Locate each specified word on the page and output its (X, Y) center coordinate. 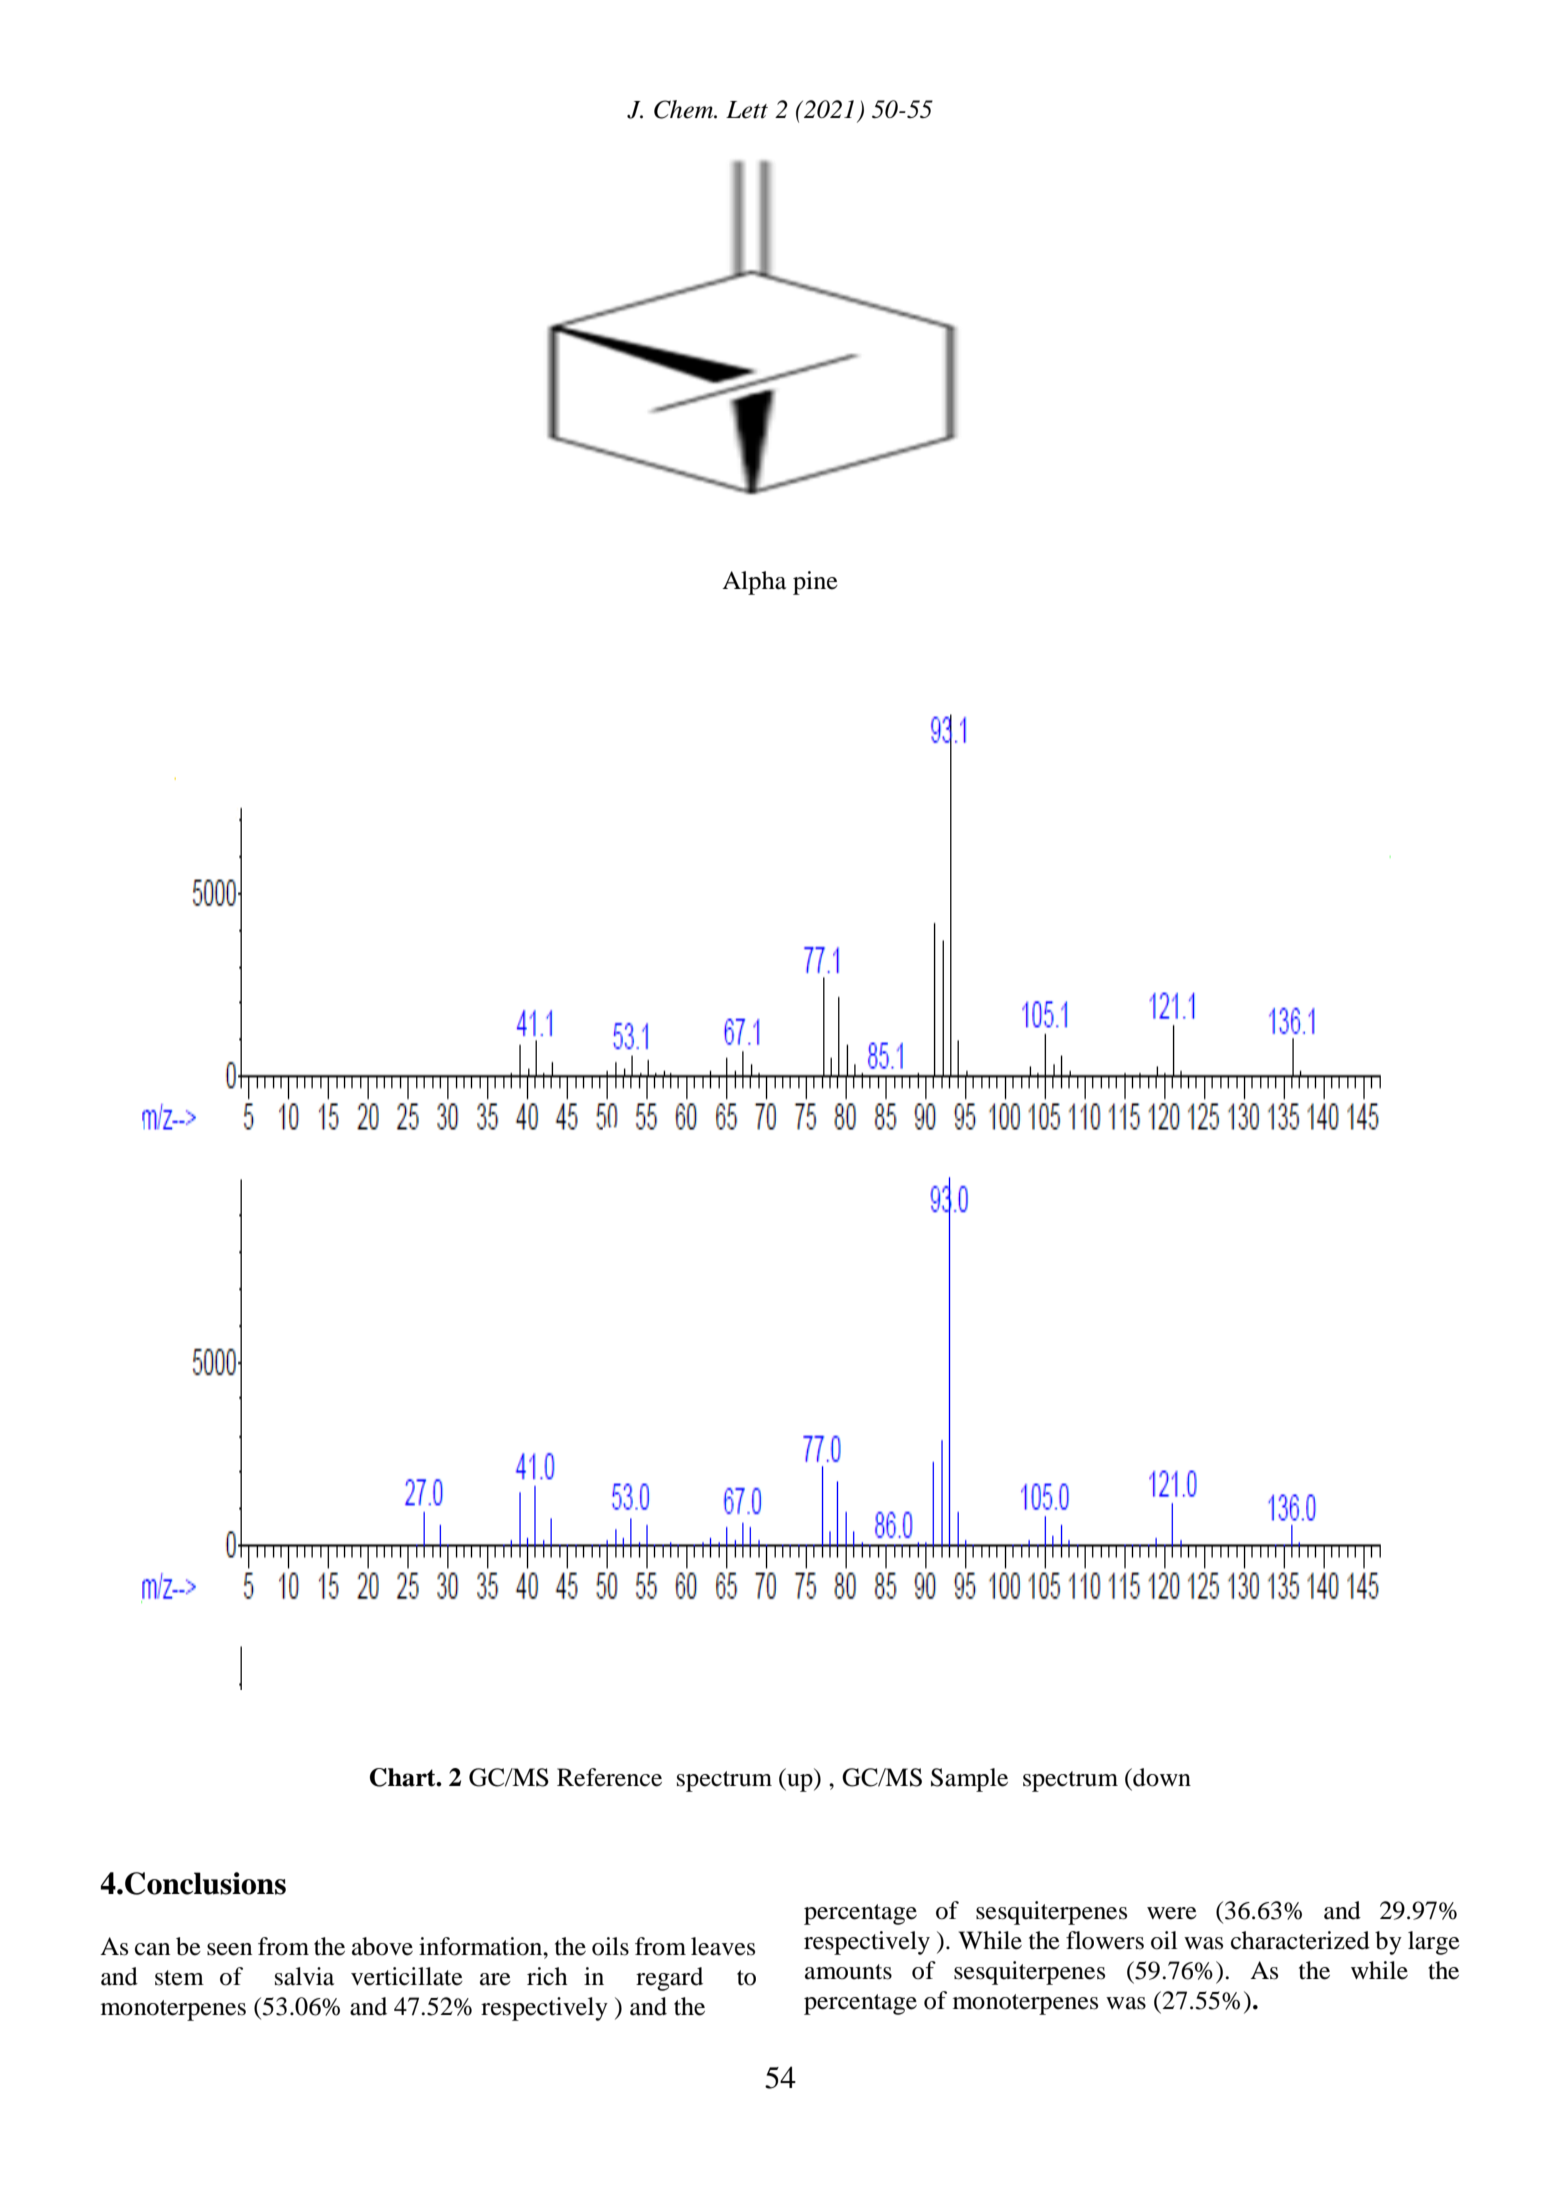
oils (610, 1946)
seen (229, 1949)
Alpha (754, 583)
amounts (848, 1972)
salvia (304, 1976)
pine (815, 583)
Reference (609, 1777)
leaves (723, 1946)
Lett (747, 110)
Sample (969, 1780)
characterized (1300, 1940)
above (382, 1946)
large (1434, 1943)
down (1161, 1777)
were (1172, 1913)
